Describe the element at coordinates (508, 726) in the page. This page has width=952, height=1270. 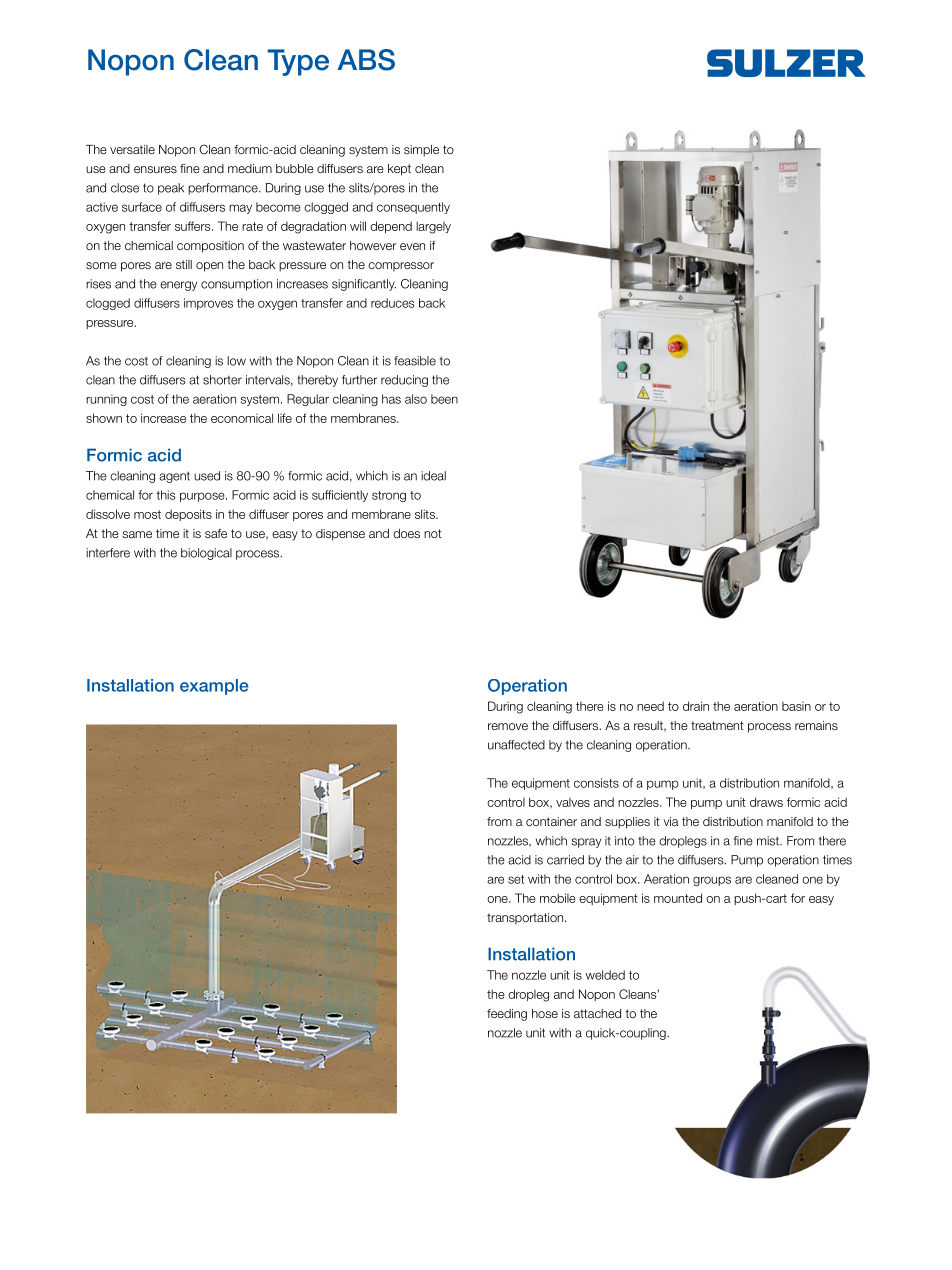
I see `remove` at that location.
